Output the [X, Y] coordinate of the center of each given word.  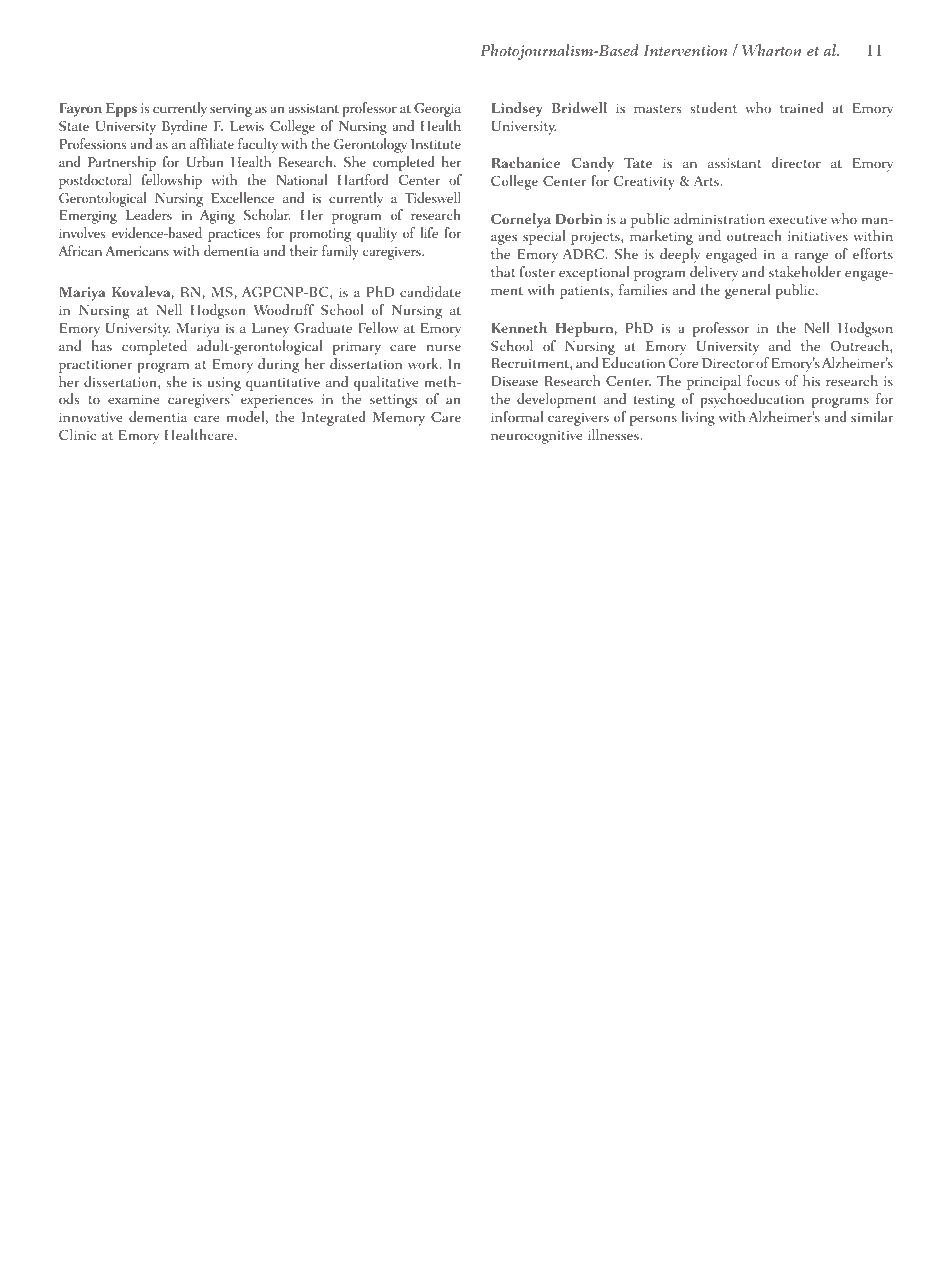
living [698, 418]
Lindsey [516, 109]
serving [231, 110]
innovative [91, 417]
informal [517, 416]
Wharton [772, 50]
